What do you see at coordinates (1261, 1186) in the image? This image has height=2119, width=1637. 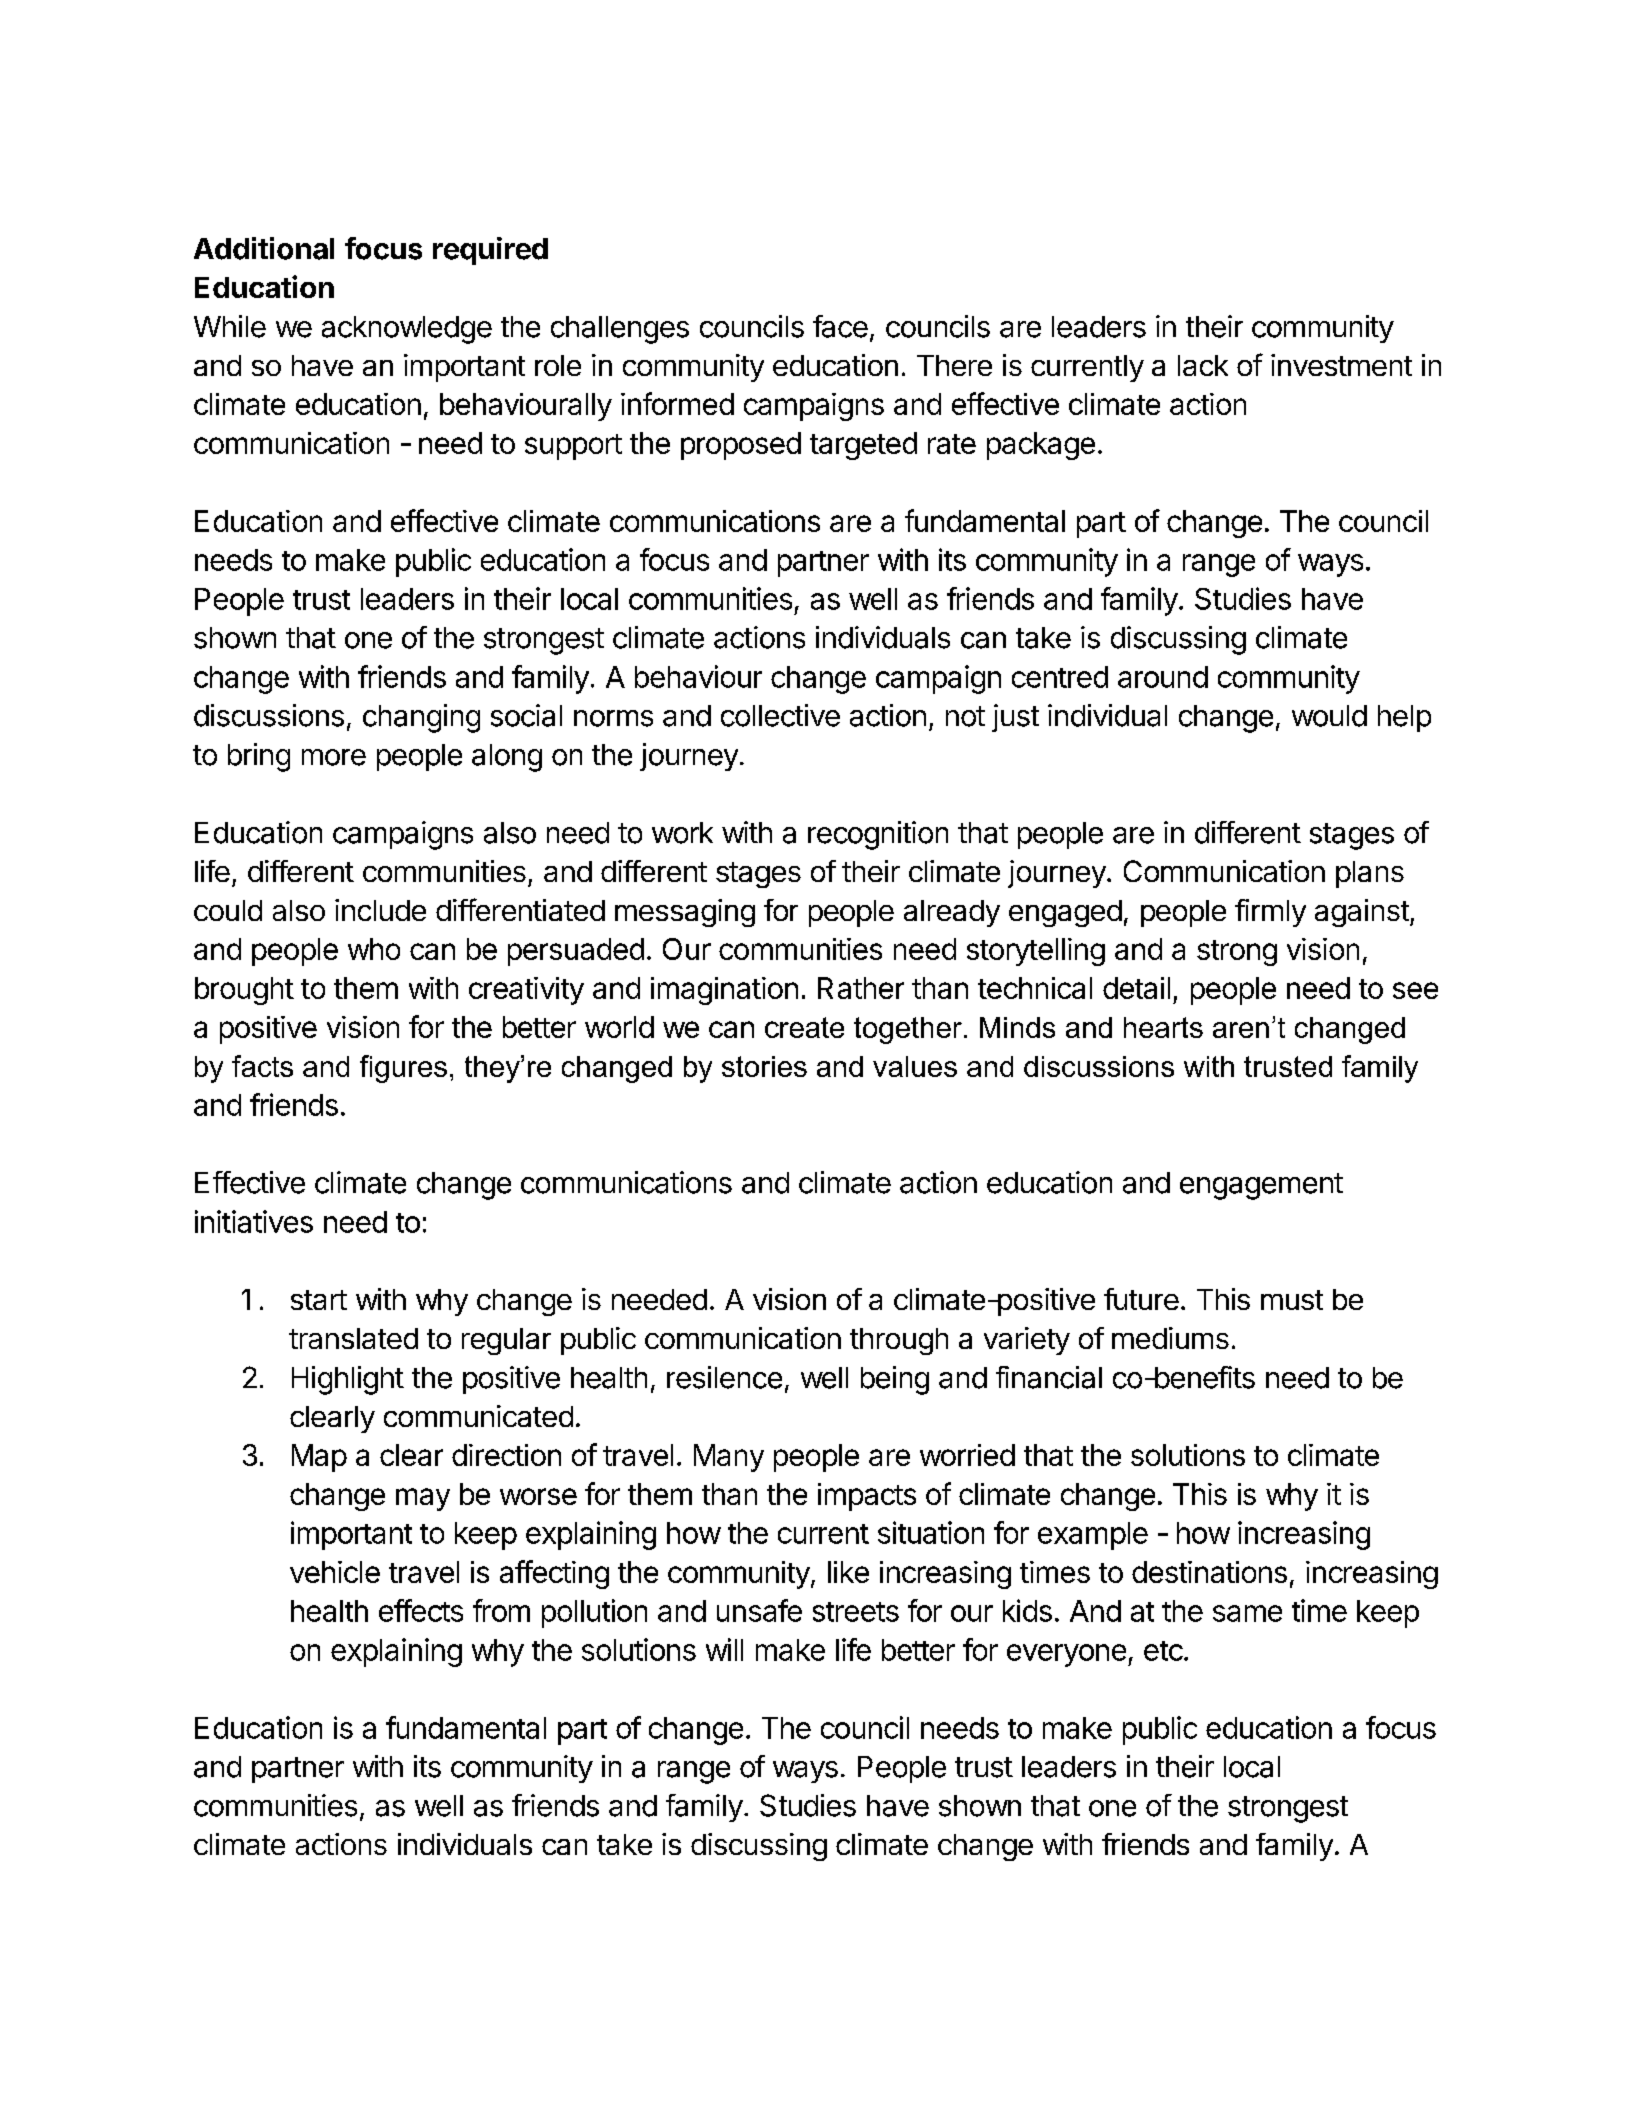 I see `engagement` at bounding box center [1261, 1186].
